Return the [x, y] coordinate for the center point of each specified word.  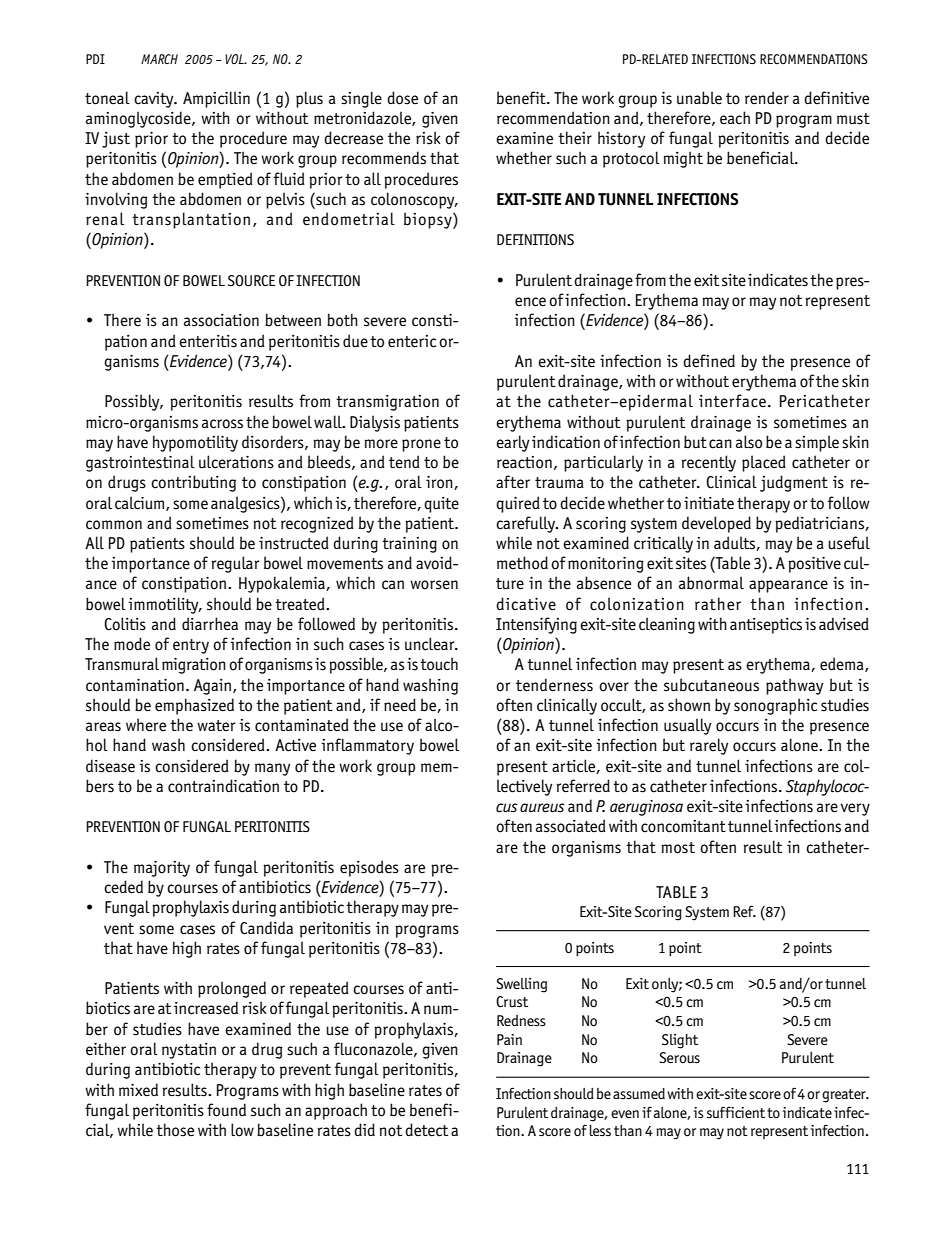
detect [426, 1130]
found [226, 1110]
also [749, 442]
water [216, 726]
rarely [709, 746]
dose [402, 98]
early [513, 443]
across [222, 424]
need [400, 705]
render [767, 98]
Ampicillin [216, 99]
